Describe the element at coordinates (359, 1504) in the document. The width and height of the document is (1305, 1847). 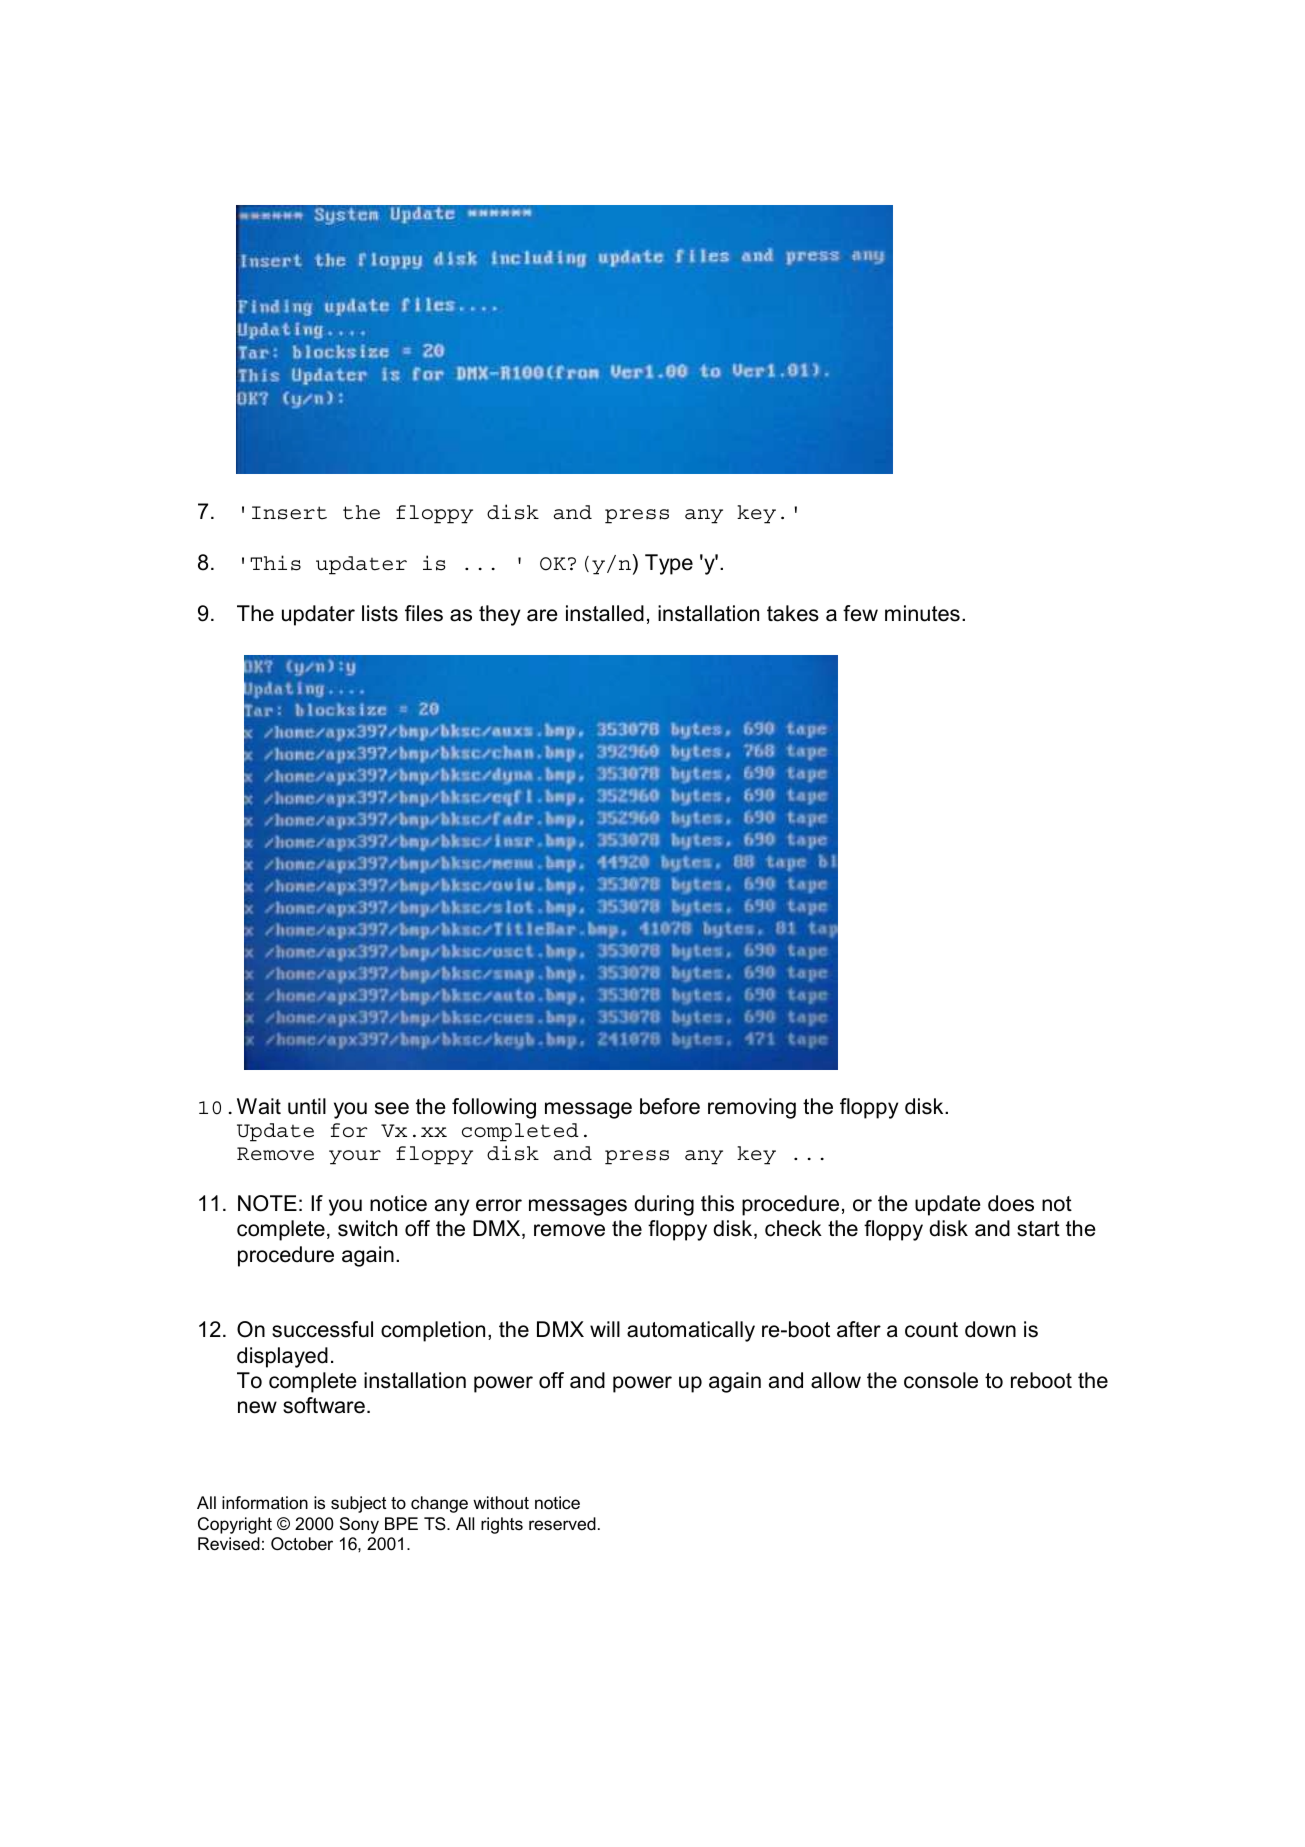
I see `subject` at that location.
